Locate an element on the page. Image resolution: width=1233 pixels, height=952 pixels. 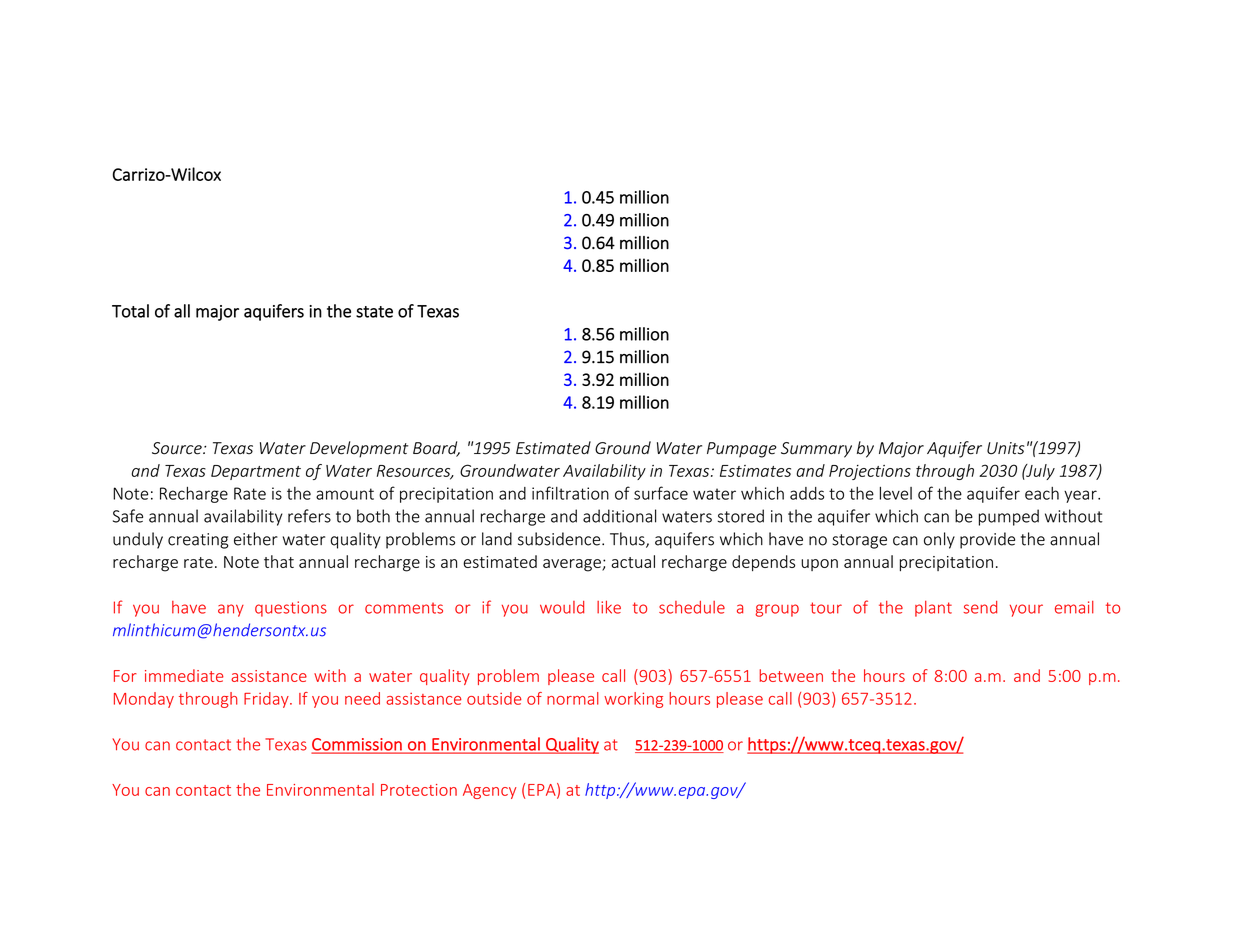
Commission is located at coordinates (358, 745).
